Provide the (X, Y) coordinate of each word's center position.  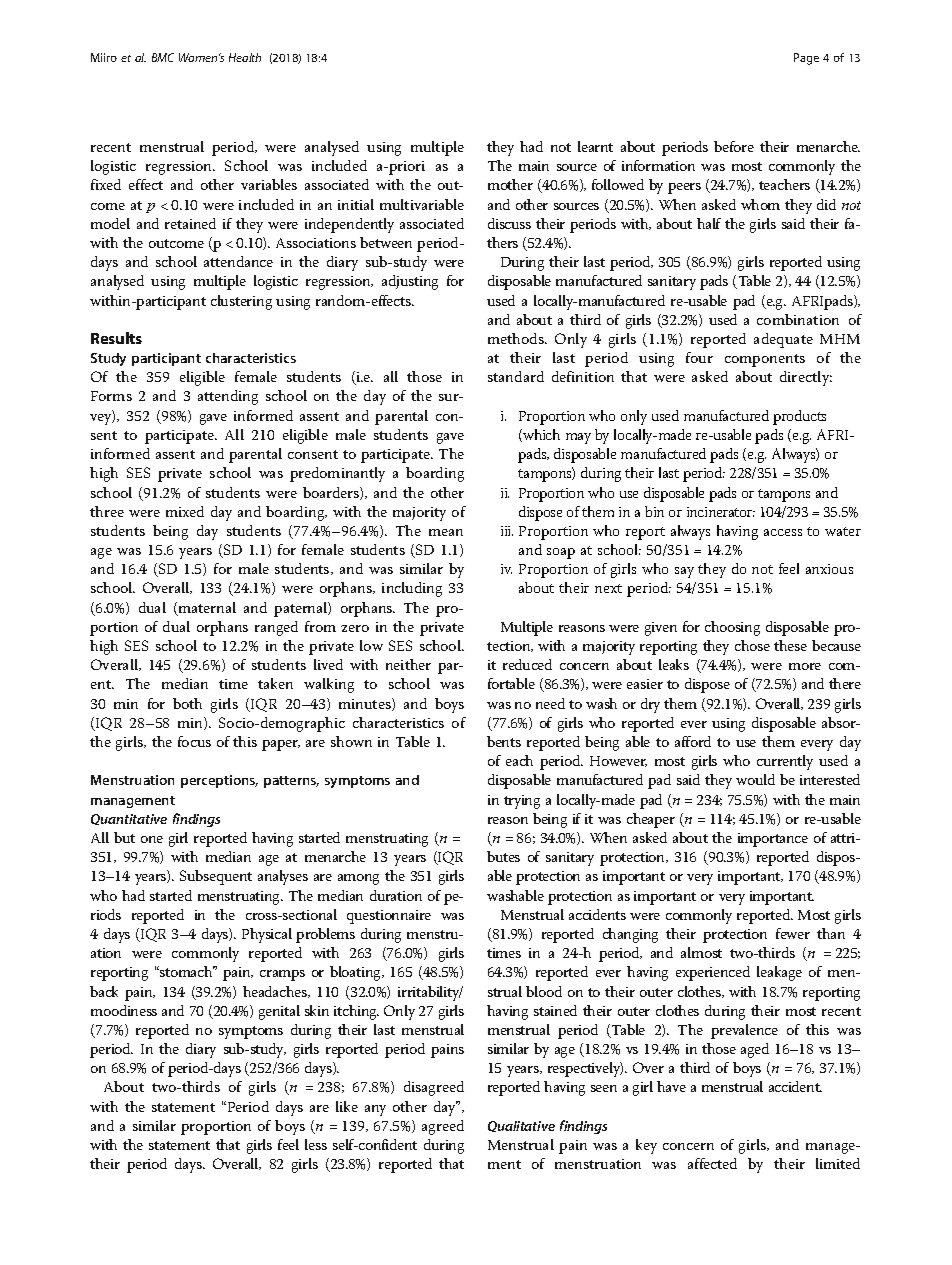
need (550, 703)
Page (806, 59)
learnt (595, 146)
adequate (783, 340)
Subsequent (216, 877)
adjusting (410, 282)
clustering (241, 302)
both (187, 703)
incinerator (721, 512)
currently (785, 762)
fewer (793, 933)
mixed (185, 511)
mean (446, 532)
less (316, 1144)
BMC (163, 57)
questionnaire (389, 917)
